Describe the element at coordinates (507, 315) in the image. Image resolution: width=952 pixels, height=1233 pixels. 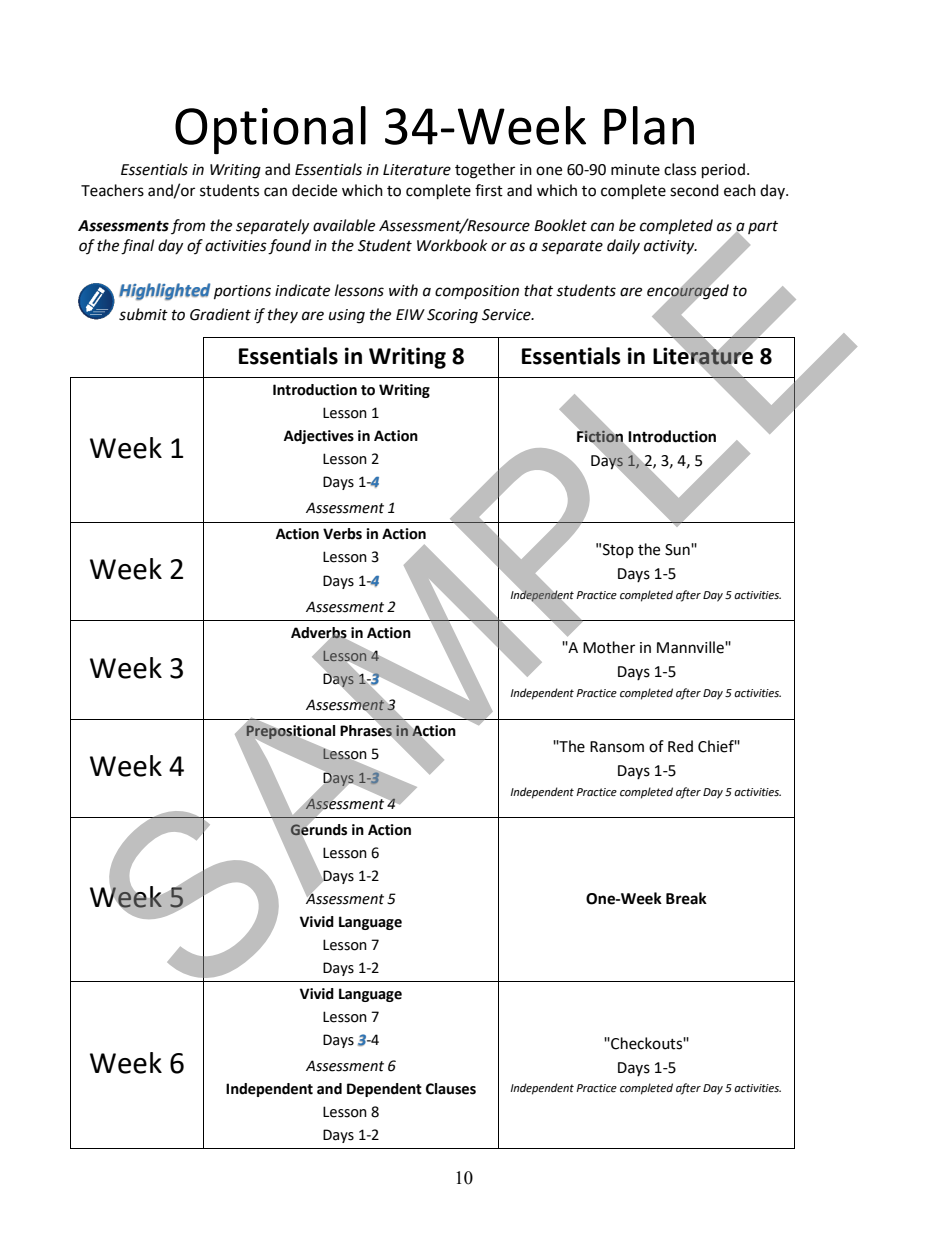
I see `Service` at that location.
